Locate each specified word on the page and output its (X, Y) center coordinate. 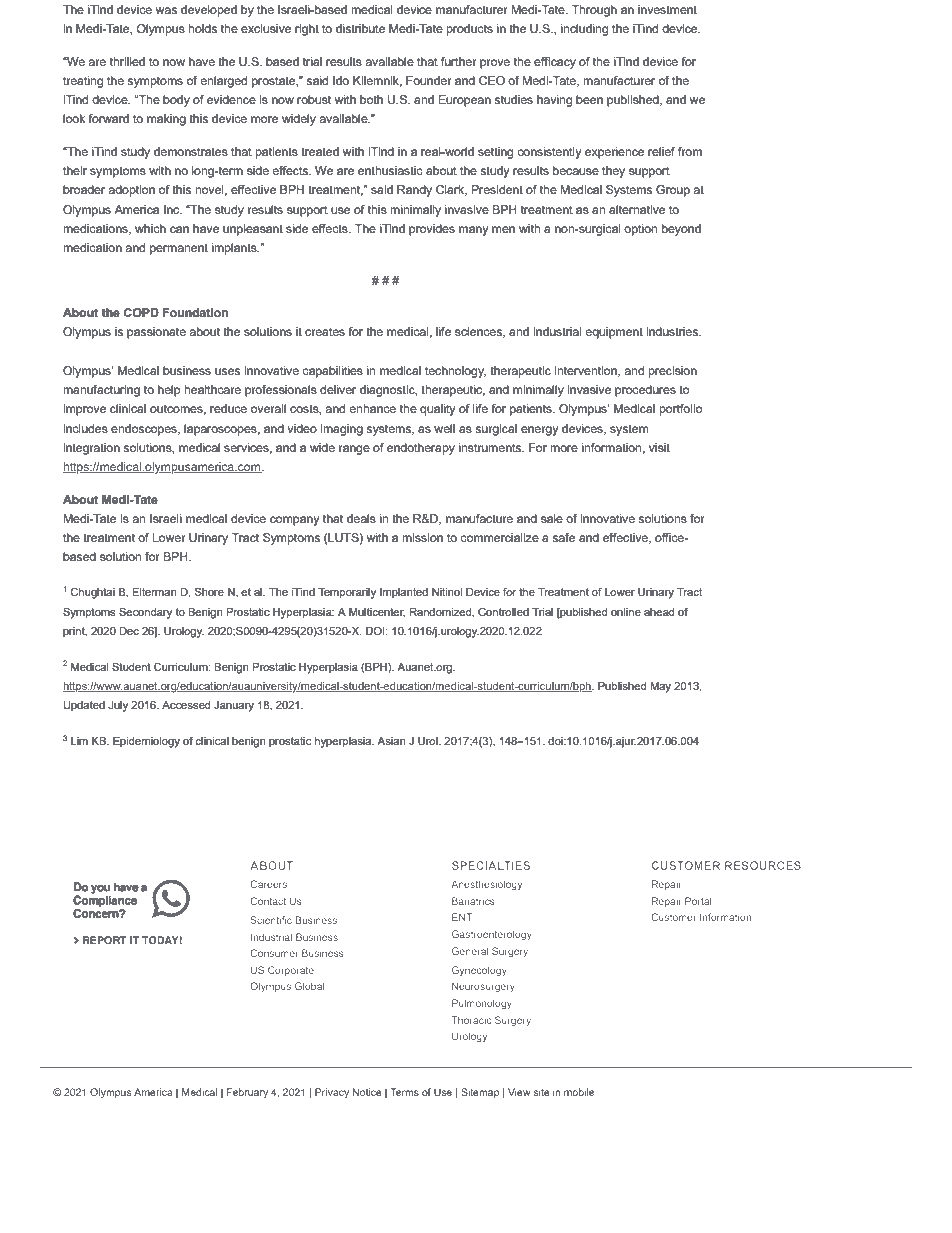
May (660, 687)
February (247, 1093)
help (169, 391)
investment (667, 9)
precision (672, 372)
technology (455, 372)
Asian (391, 741)
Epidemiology (146, 742)
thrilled (127, 61)
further (459, 61)
